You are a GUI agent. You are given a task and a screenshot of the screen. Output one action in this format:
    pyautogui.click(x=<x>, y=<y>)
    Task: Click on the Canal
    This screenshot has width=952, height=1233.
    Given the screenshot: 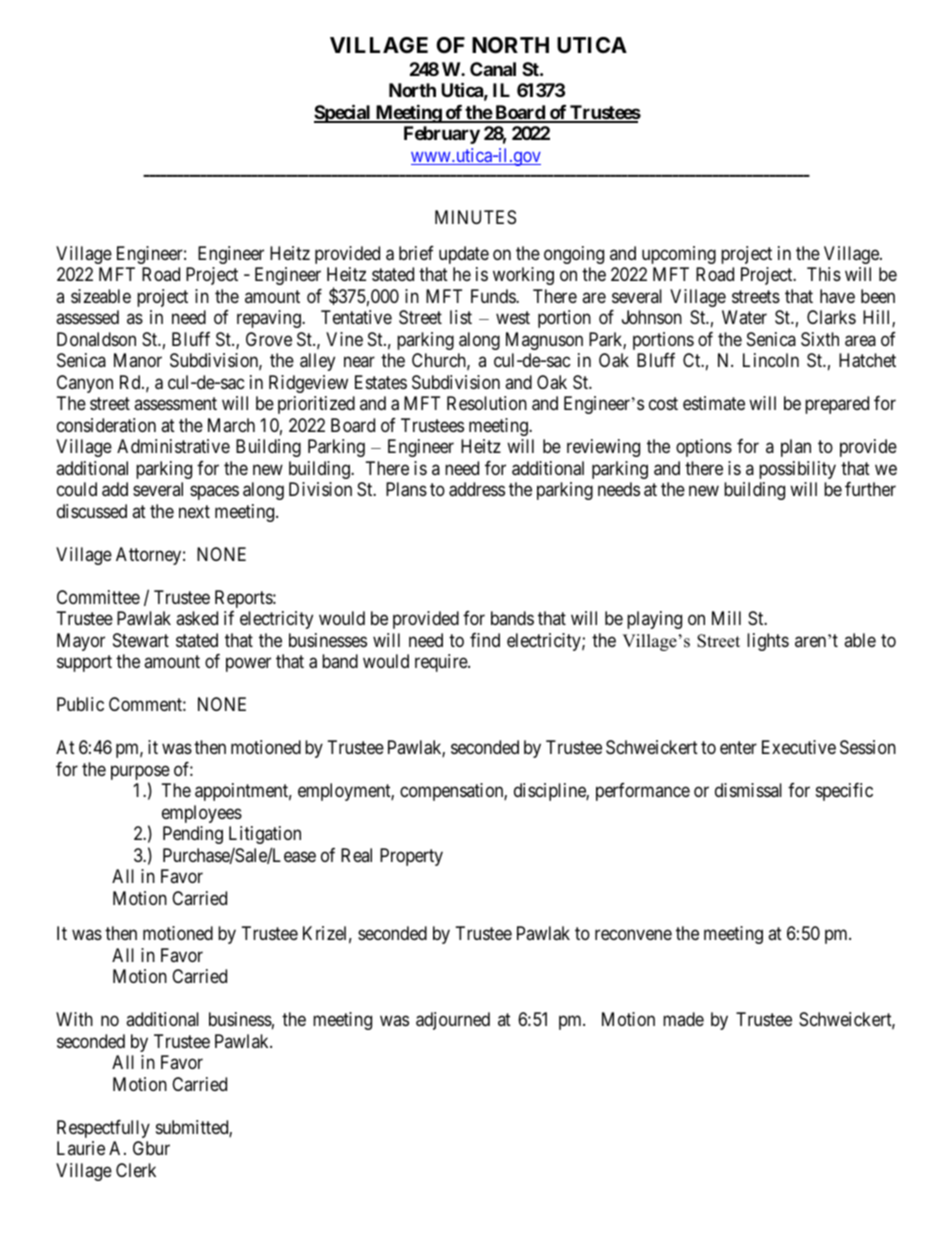 What is the action you would take?
    pyautogui.click(x=493, y=69)
